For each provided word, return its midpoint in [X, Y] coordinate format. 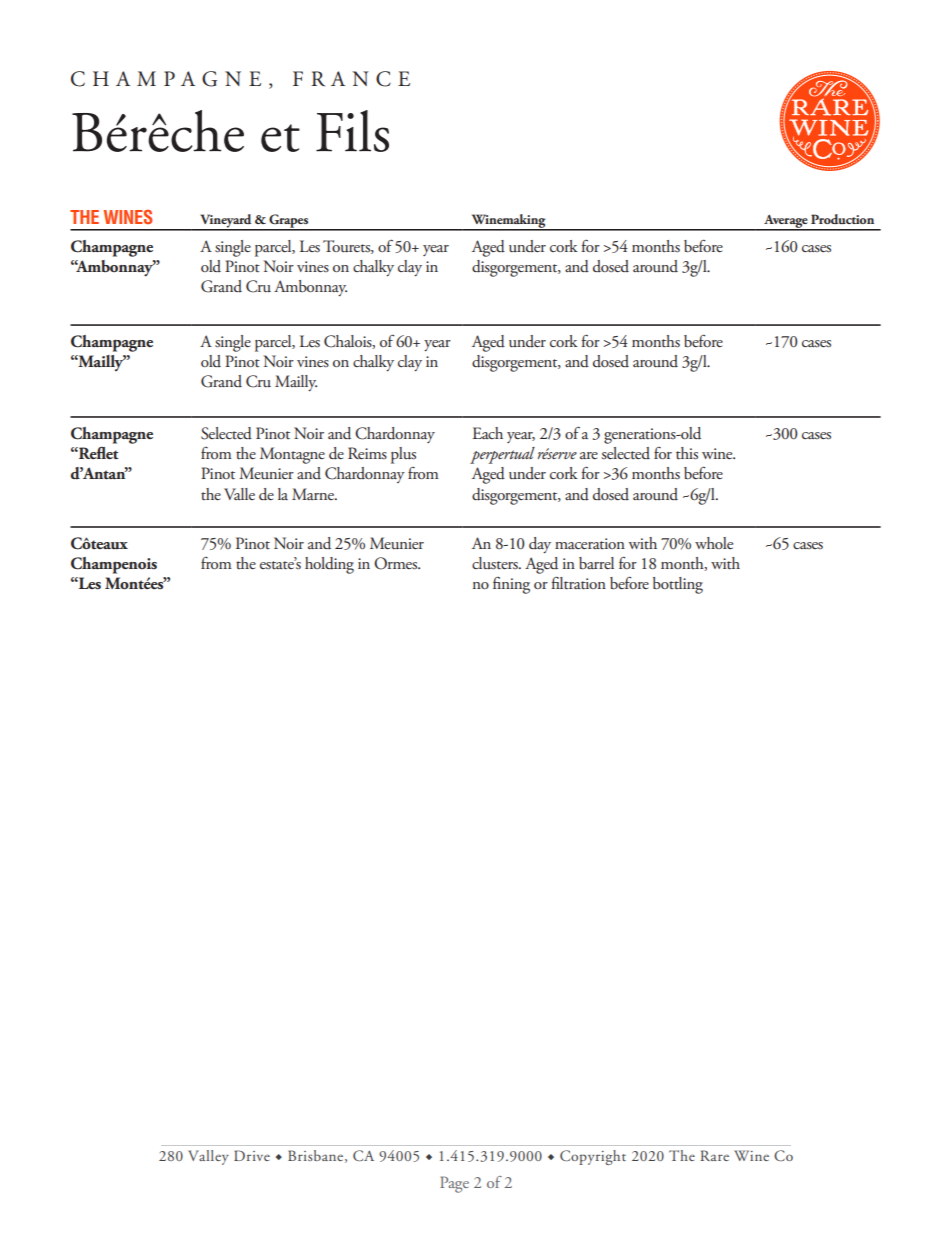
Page [454, 1184]
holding [329, 565]
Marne [314, 494]
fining [511, 585]
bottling [678, 585]
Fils [352, 131]
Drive [252, 1155]
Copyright [593, 1157]
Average [786, 222]
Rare [714, 1155]
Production [842, 219]
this [687, 453]
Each [488, 433]
